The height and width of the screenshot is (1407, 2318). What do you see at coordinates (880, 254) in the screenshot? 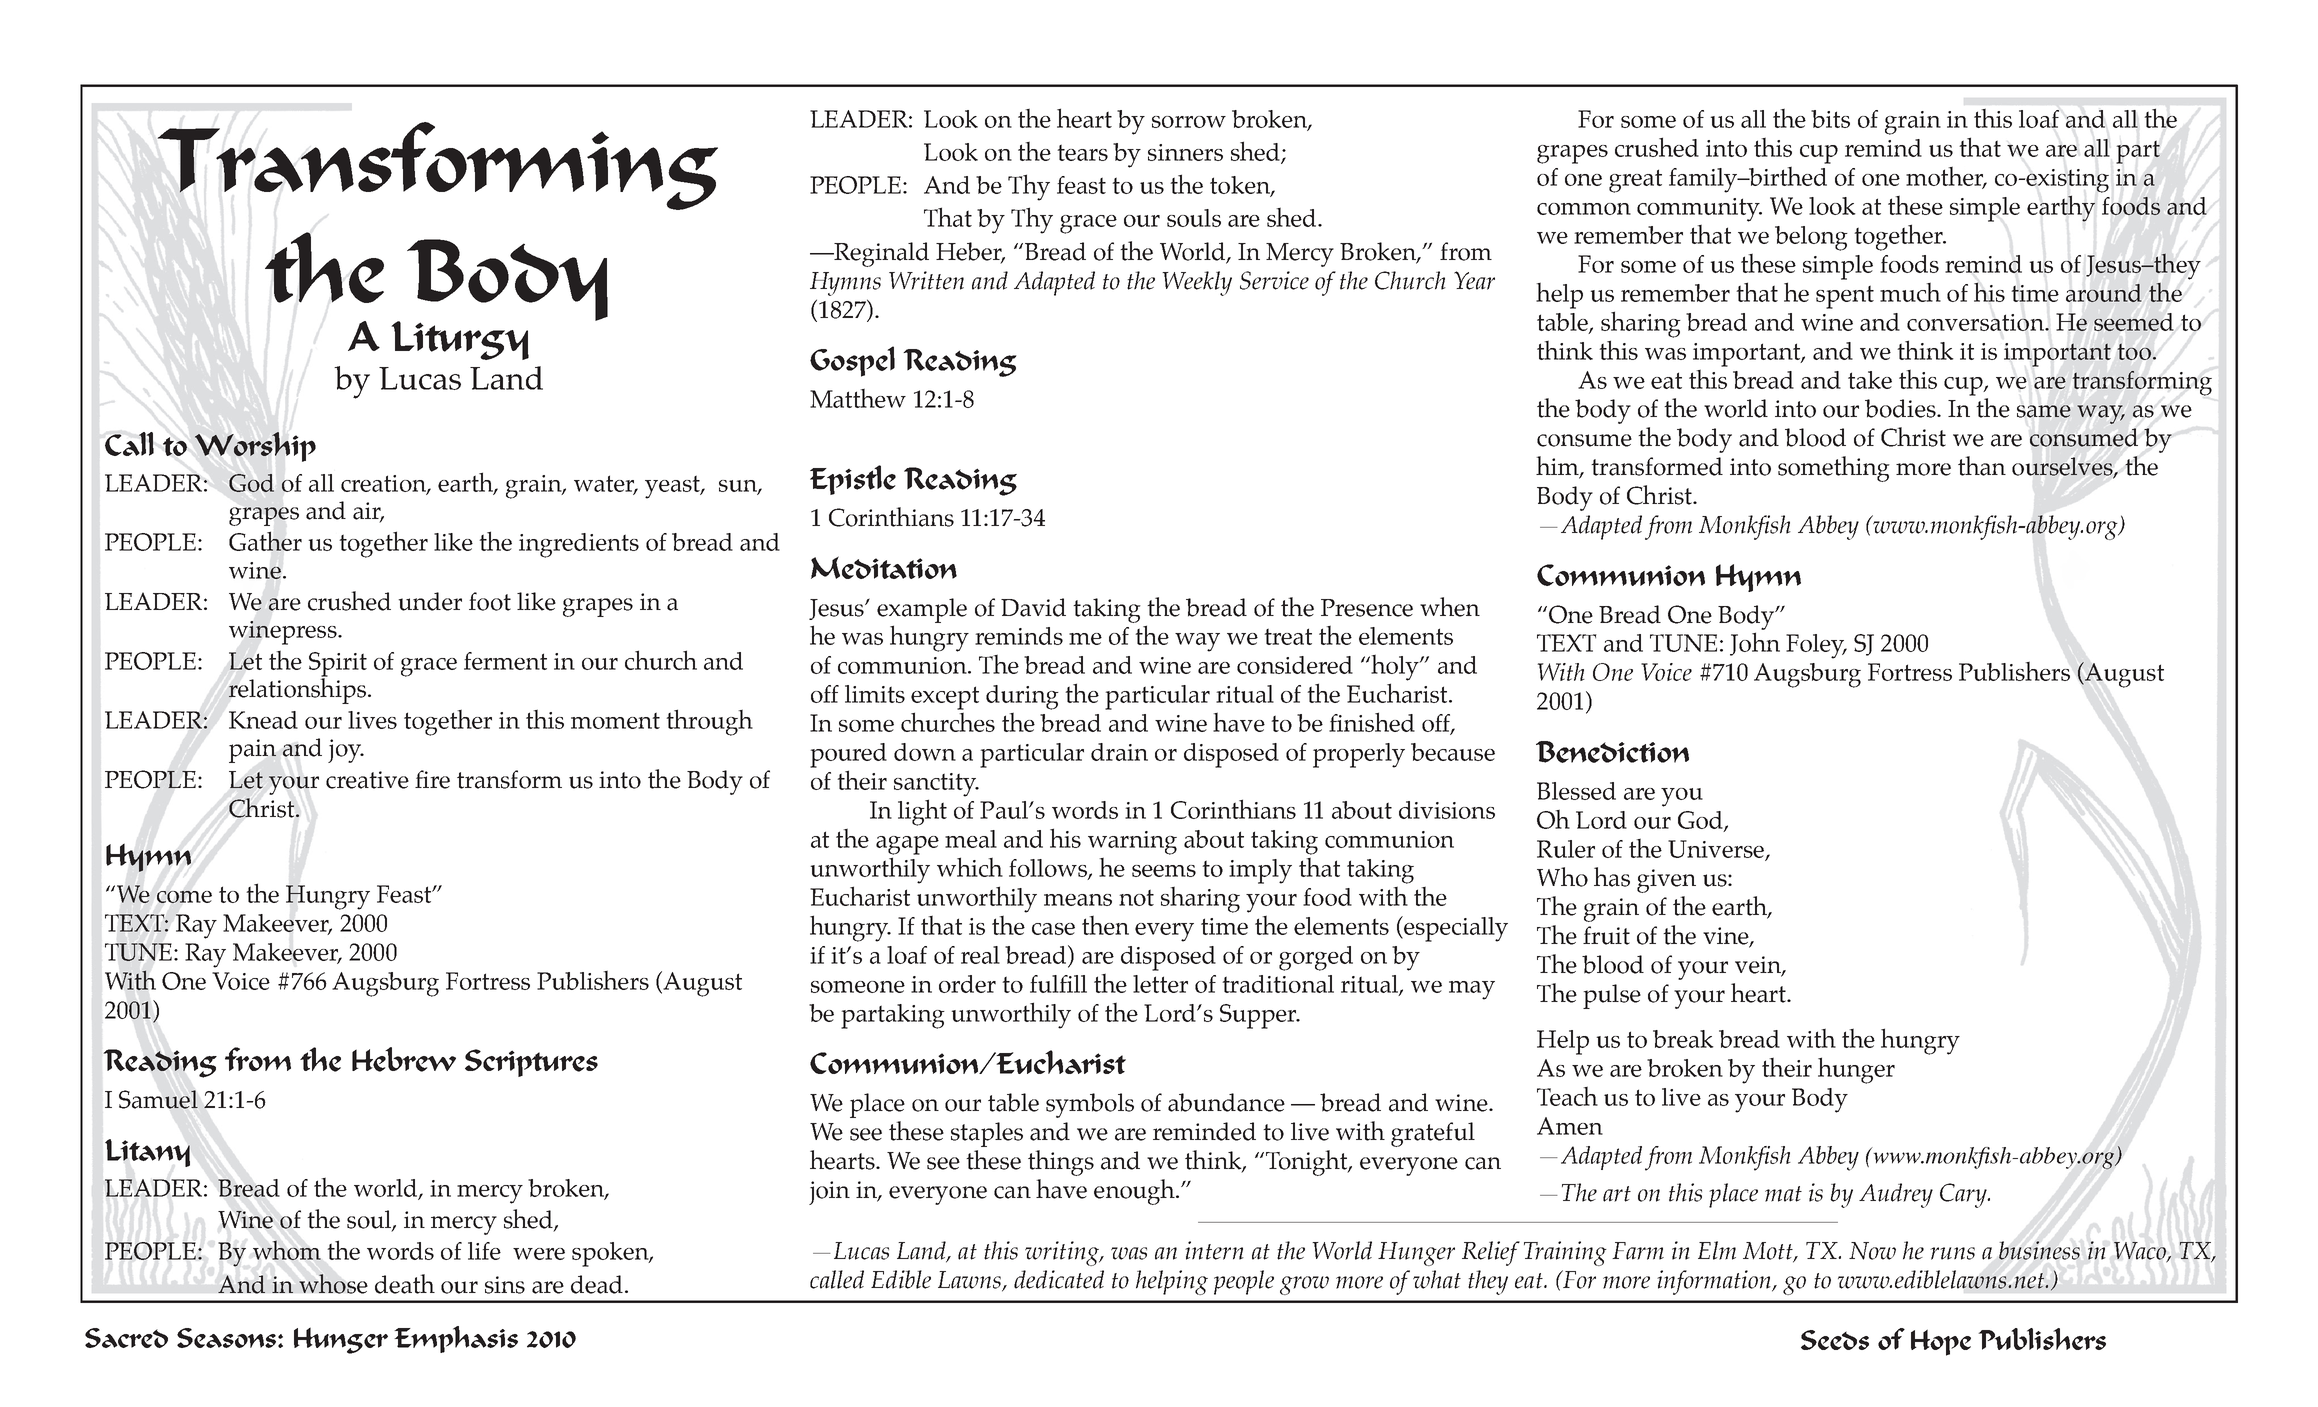
I see `Reginald` at bounding box center [880, 254].
